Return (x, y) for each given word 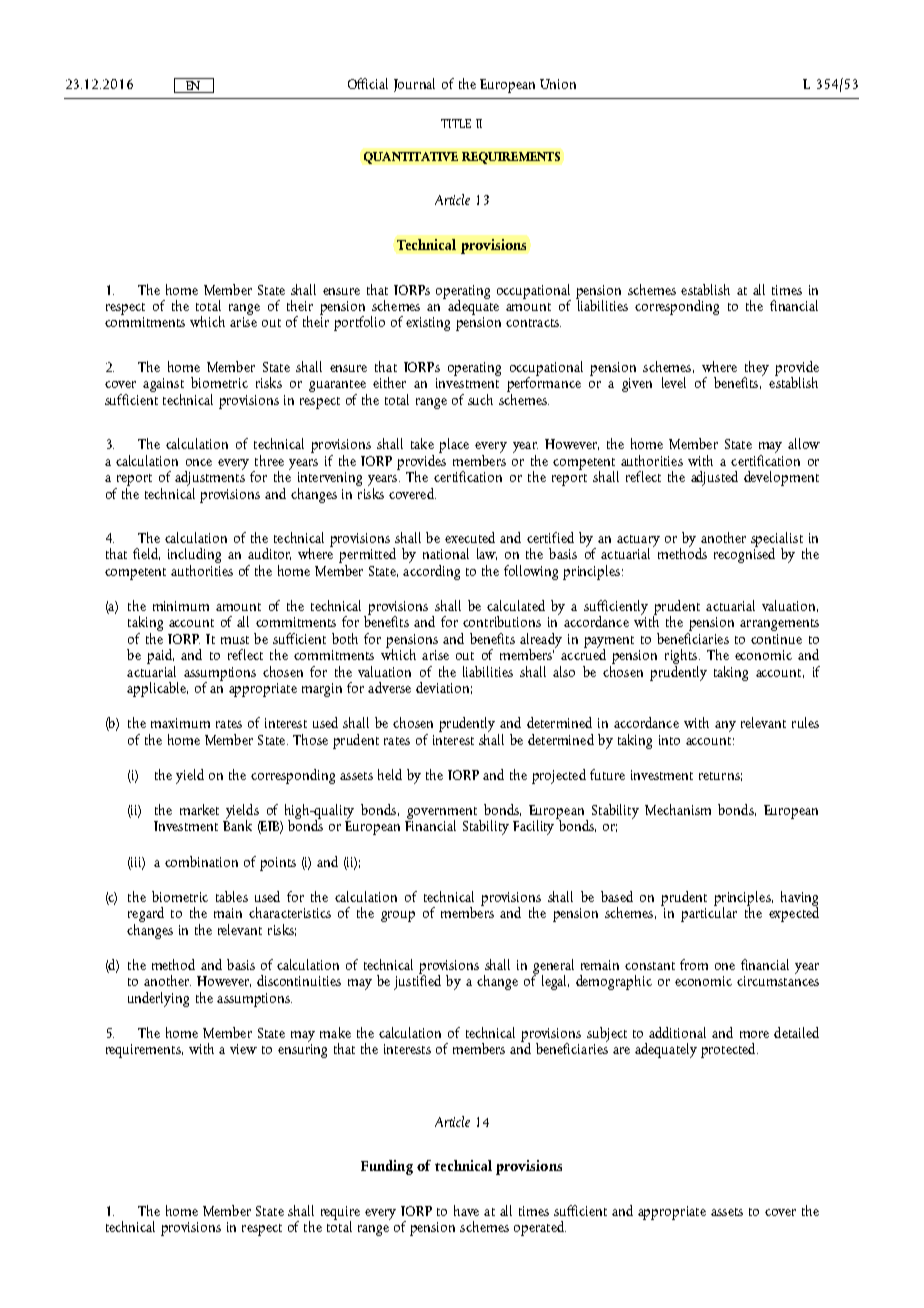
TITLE (456, 123)
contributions (502, 621)
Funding (387, 1167)
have (466, 1210)
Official (368, 83)
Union (558, 84)
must (235, 640)
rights (682, 658)
